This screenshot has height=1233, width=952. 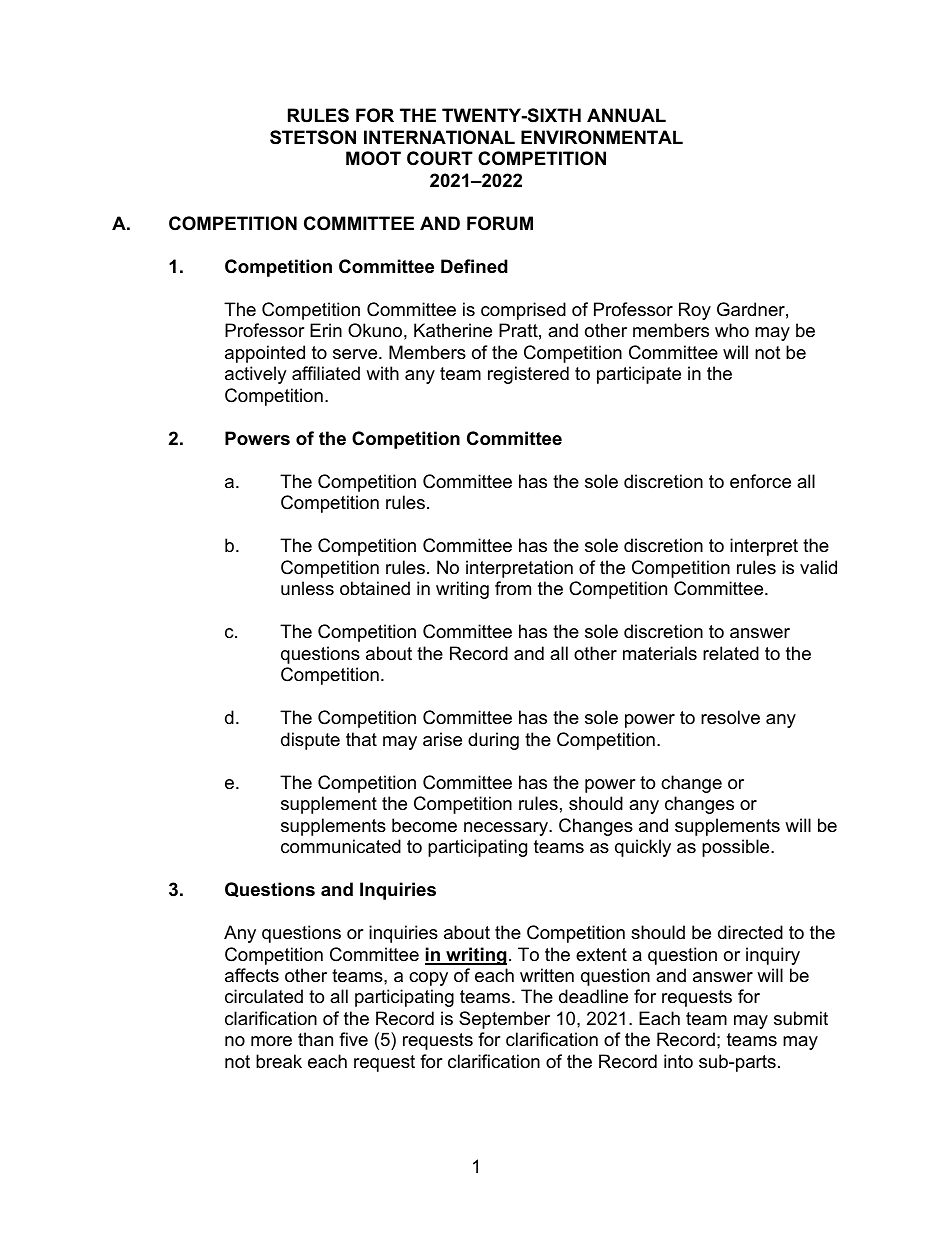 I want to click on September, so click(x=504, y=1020).
